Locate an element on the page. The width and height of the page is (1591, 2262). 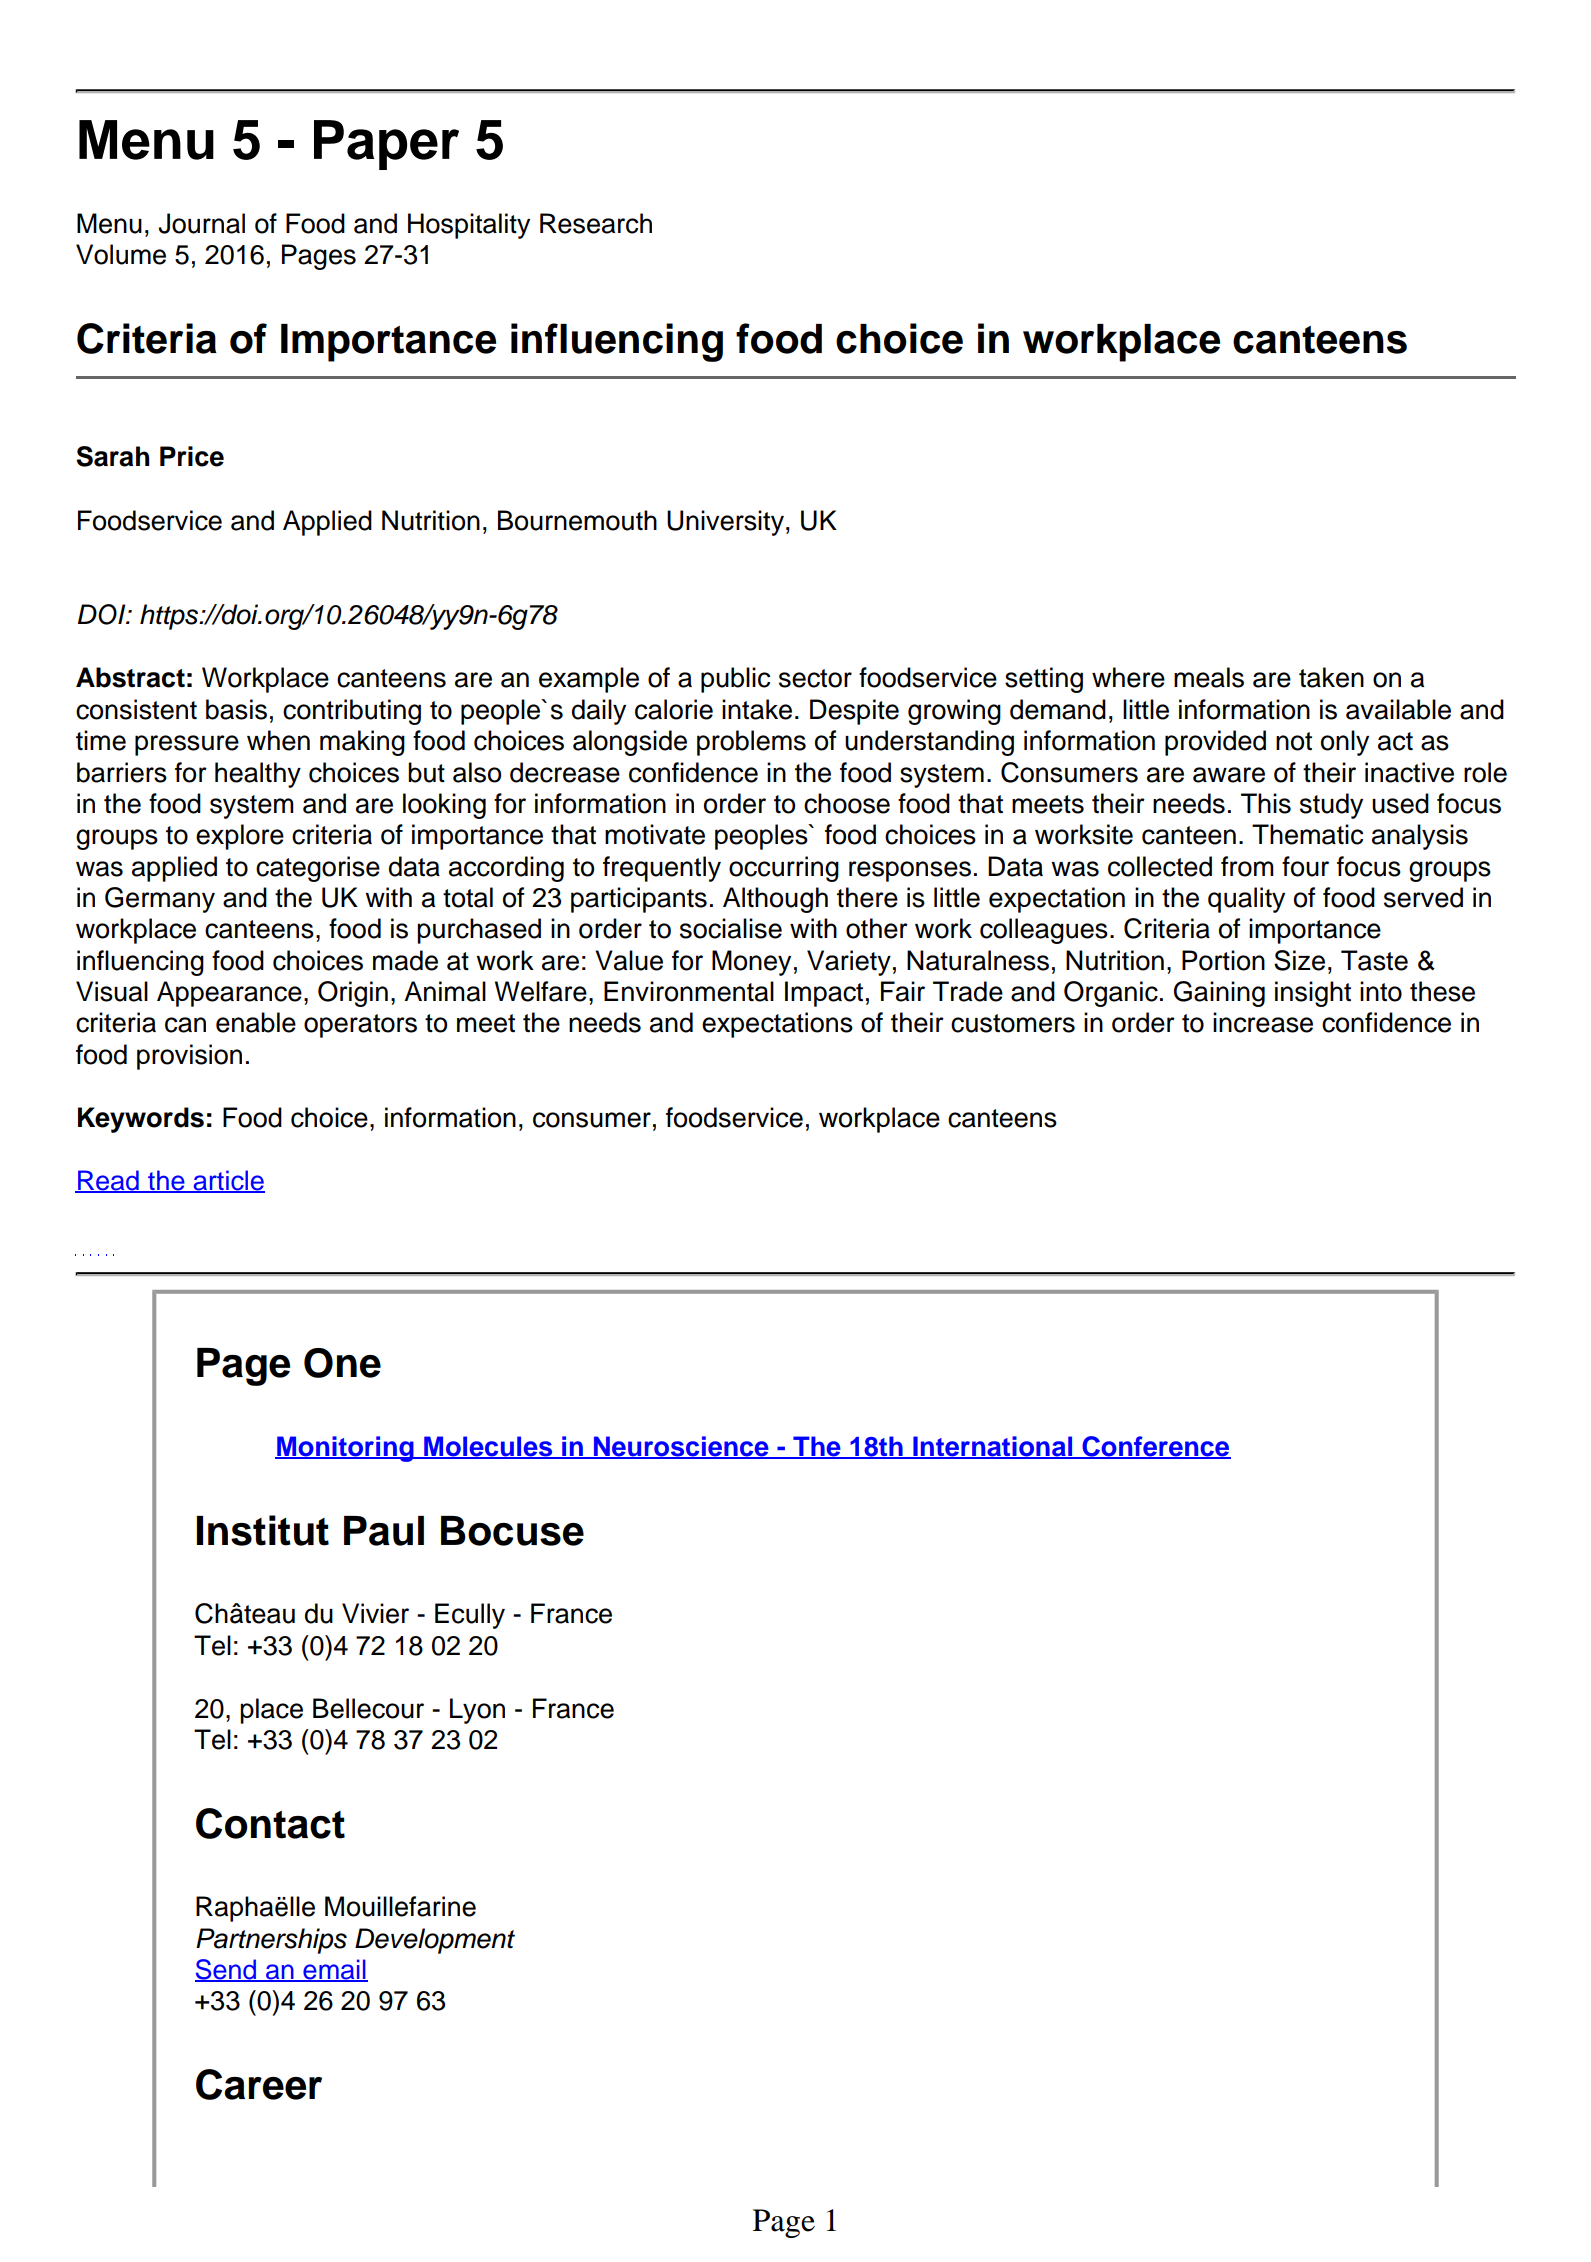
Journal is located at coordinates (201, 223).
